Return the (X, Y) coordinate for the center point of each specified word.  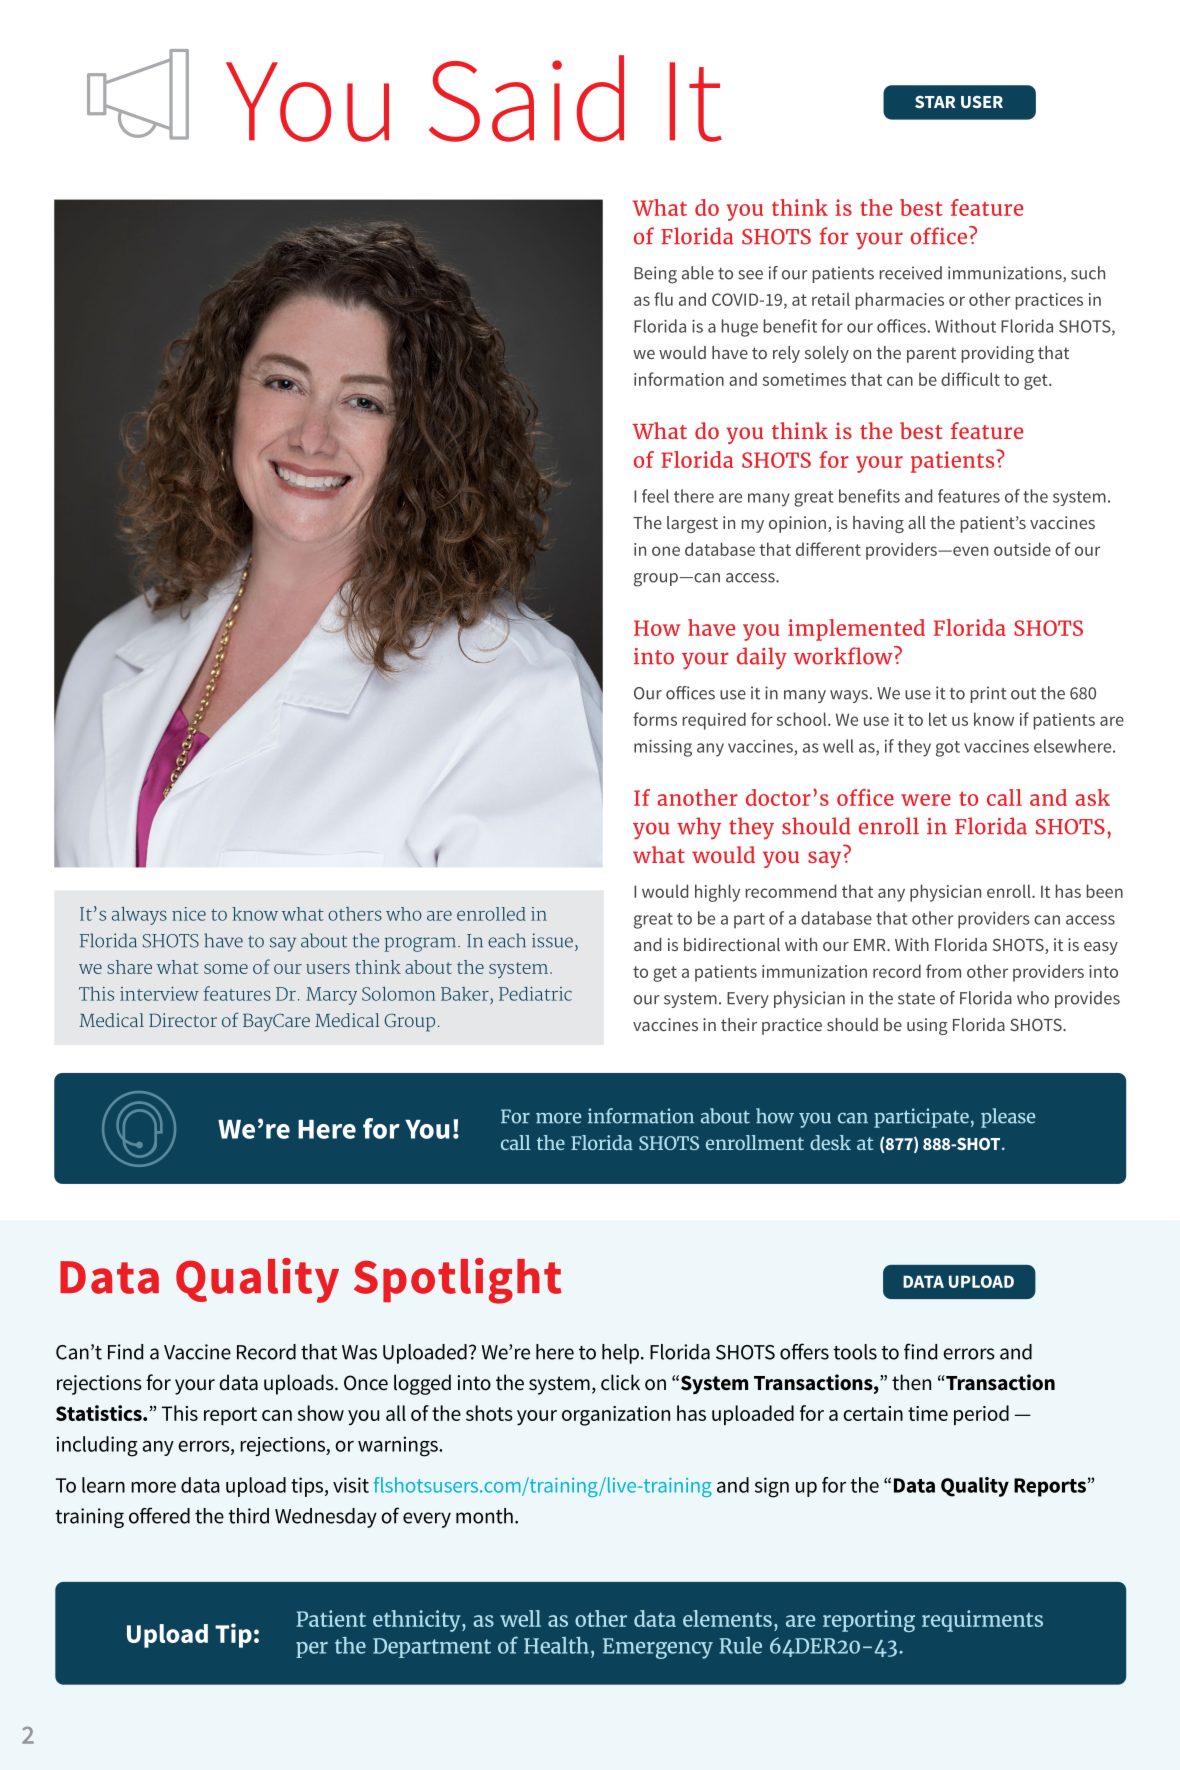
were (926, 800)
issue (552, 940)
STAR (935, 102)
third (248, 1516)
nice (189, 914)
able (698, 273)
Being (655, 275)
